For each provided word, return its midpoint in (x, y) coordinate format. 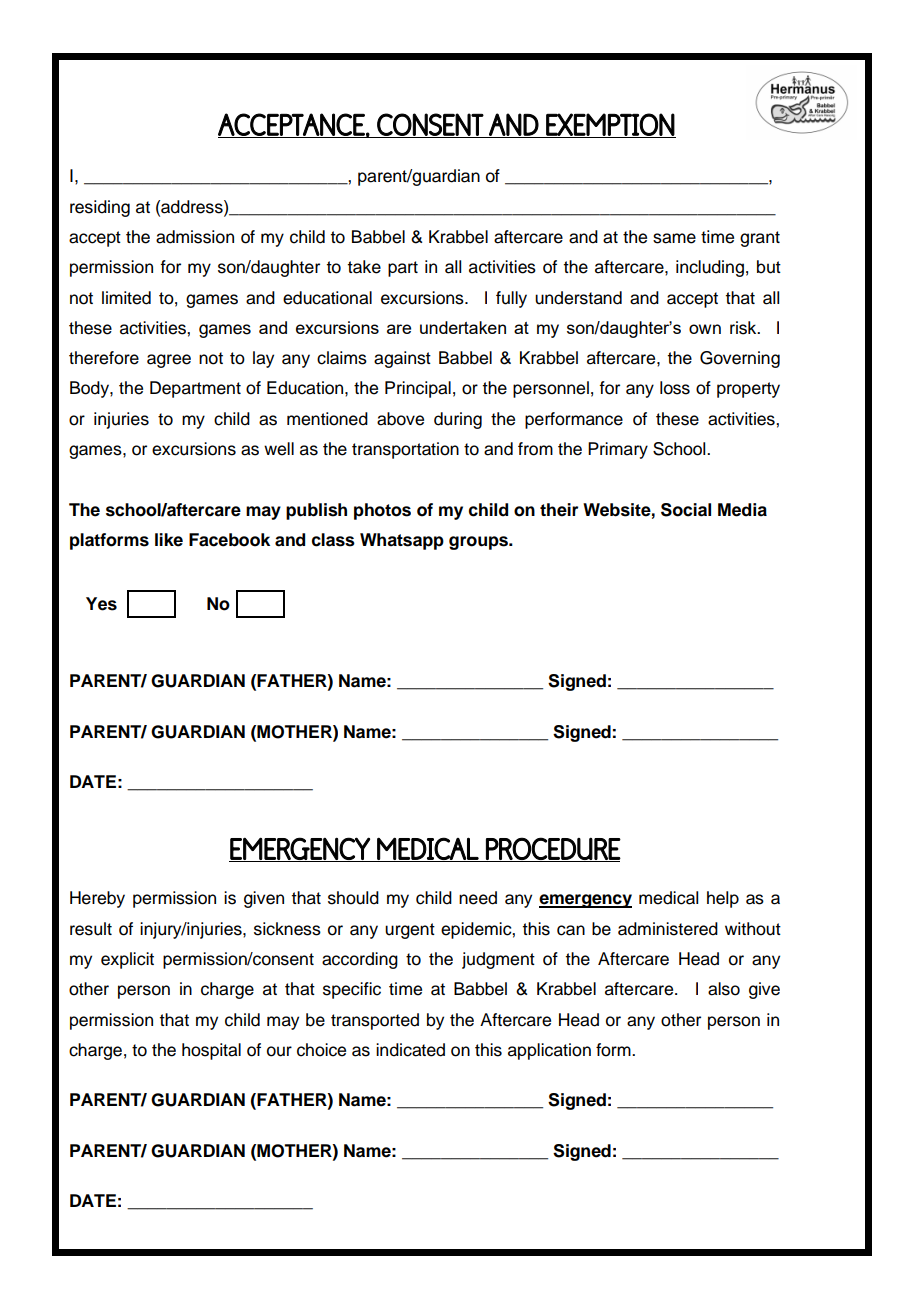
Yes (101, 604)
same (674, 238)
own (705, 329)
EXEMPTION (610, 125)
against (402, 359)
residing (100, 208)
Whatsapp (402, 541)
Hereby (97, 899)
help (723, 899)
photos (382, 511)
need (478, 898)
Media (742, 510)
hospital (211, 1051)
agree (169, 361)
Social (686, 510)
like (169, 540)
